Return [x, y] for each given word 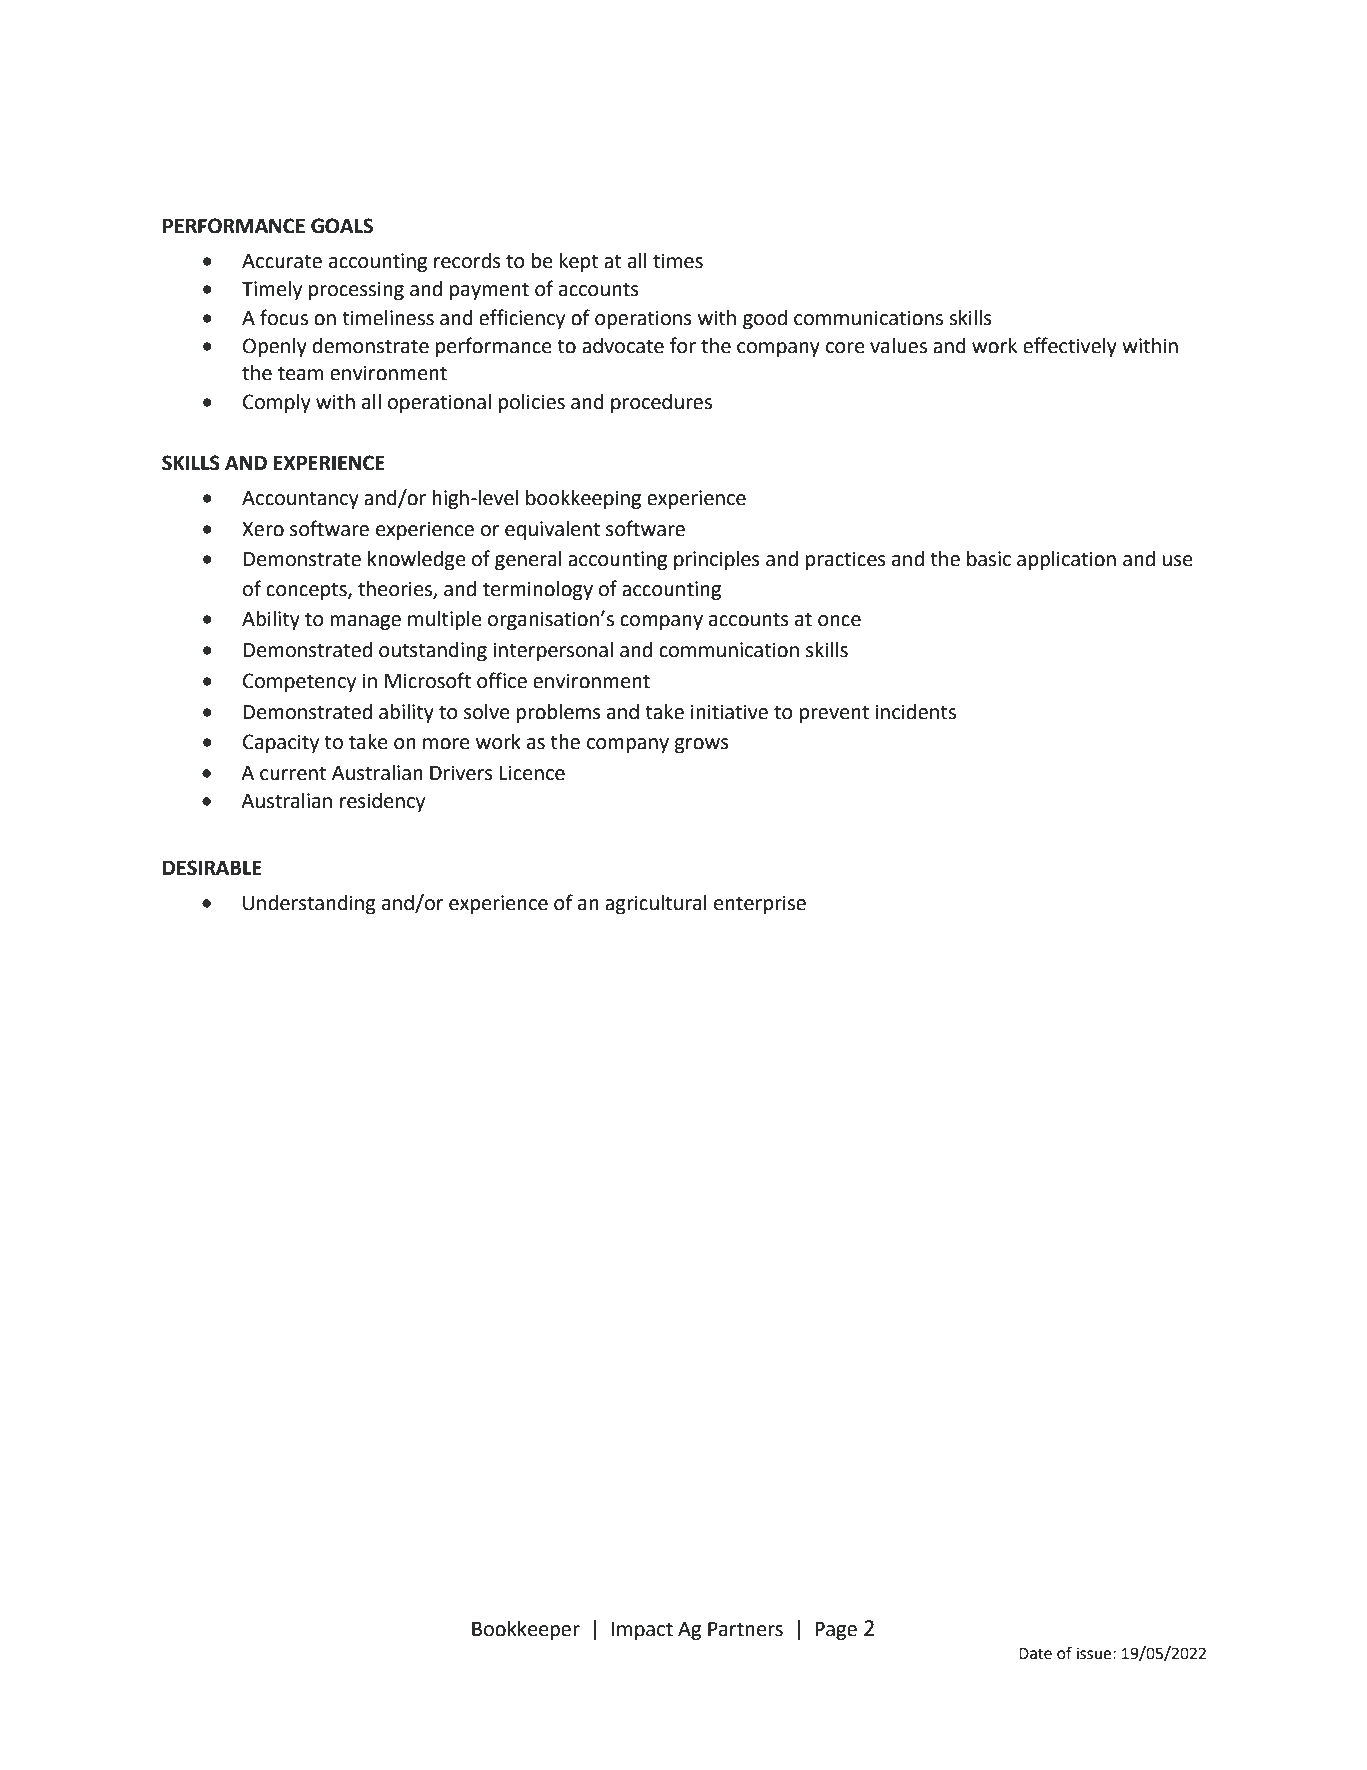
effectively [1070, 347]
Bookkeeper [526, 1631]
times [678, 261]
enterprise [760, 904]
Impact [642, 1631]
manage [365, 623]
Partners [745, 1629]
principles [717, 561]
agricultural [656, 905]
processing [356, 291]
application [1066, 561]
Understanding [309, 905]
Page [836, 1631]
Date [1035, 1654]
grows [702, 746]
